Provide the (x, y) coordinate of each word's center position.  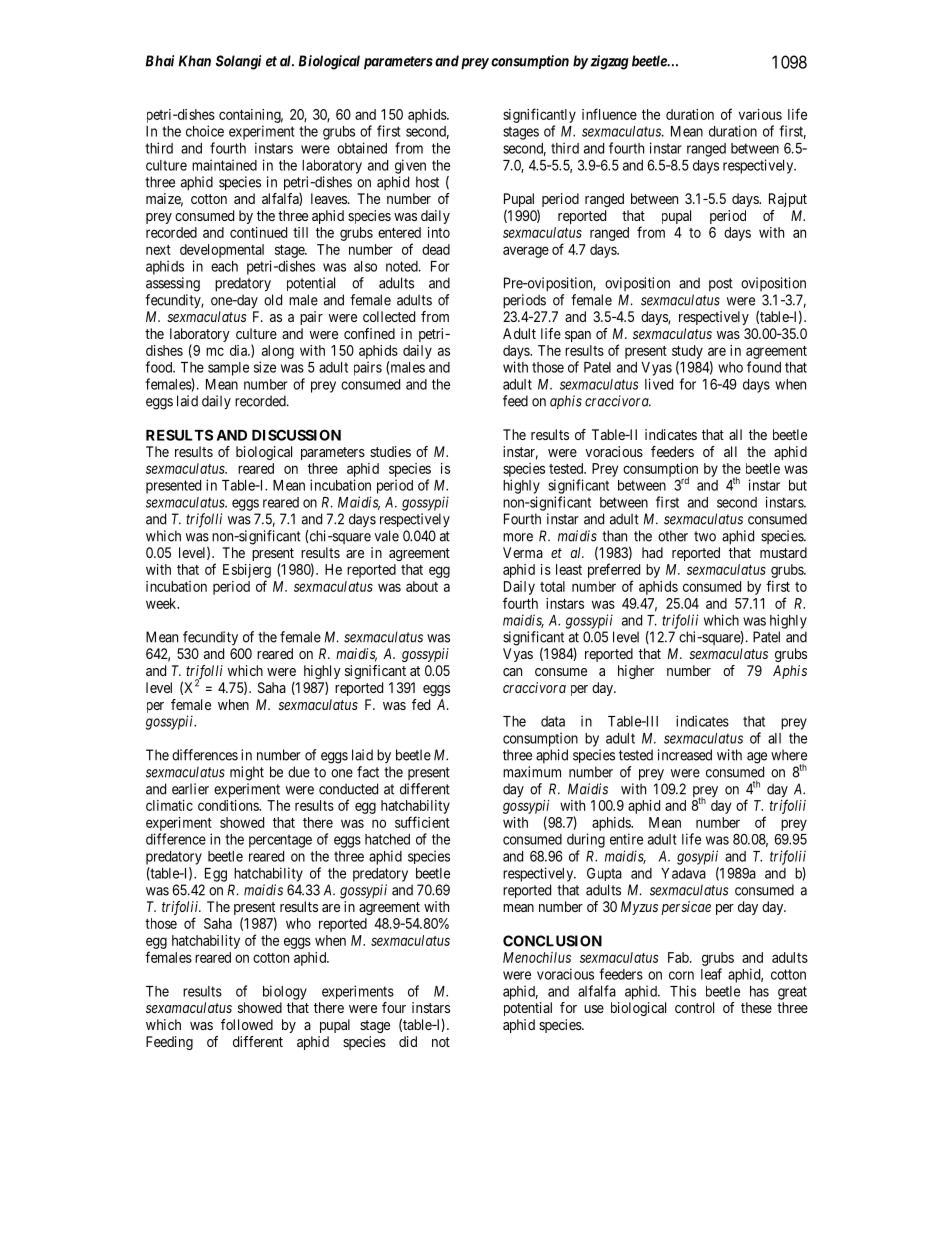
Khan (195, 61)
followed (247, 1024)
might (247, 773)
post (721, 284)
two (705, 536)
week (162, 603)
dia (240, 350)
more (518, 537)
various (760, 114)
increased (685, 755)
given (410, 166)
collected (389, 316)
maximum (532, 772)
